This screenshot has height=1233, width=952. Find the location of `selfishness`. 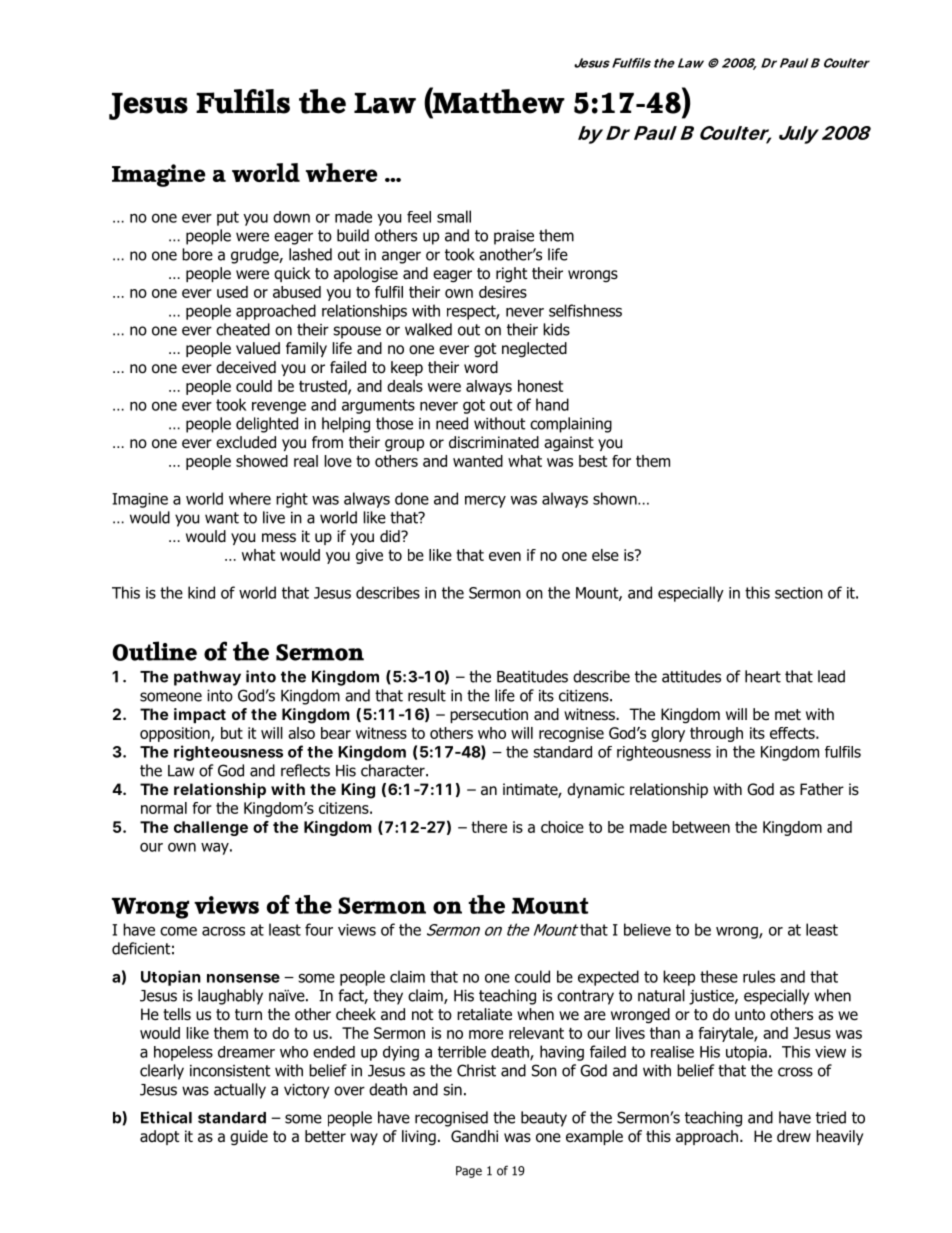

selfishness is located at coordinates (585, 310).
